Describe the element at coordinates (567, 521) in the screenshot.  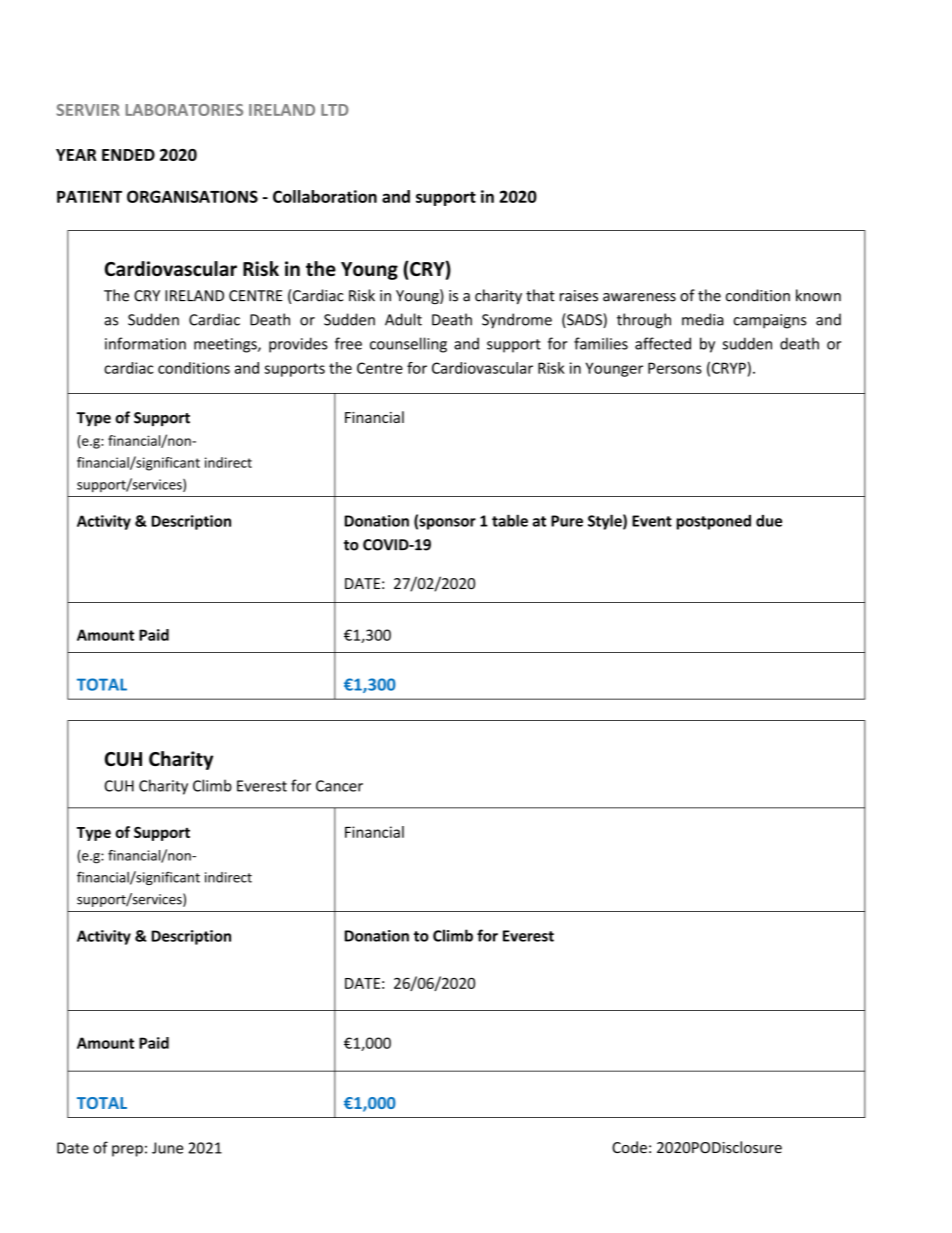
I see `Pure` at that location.
